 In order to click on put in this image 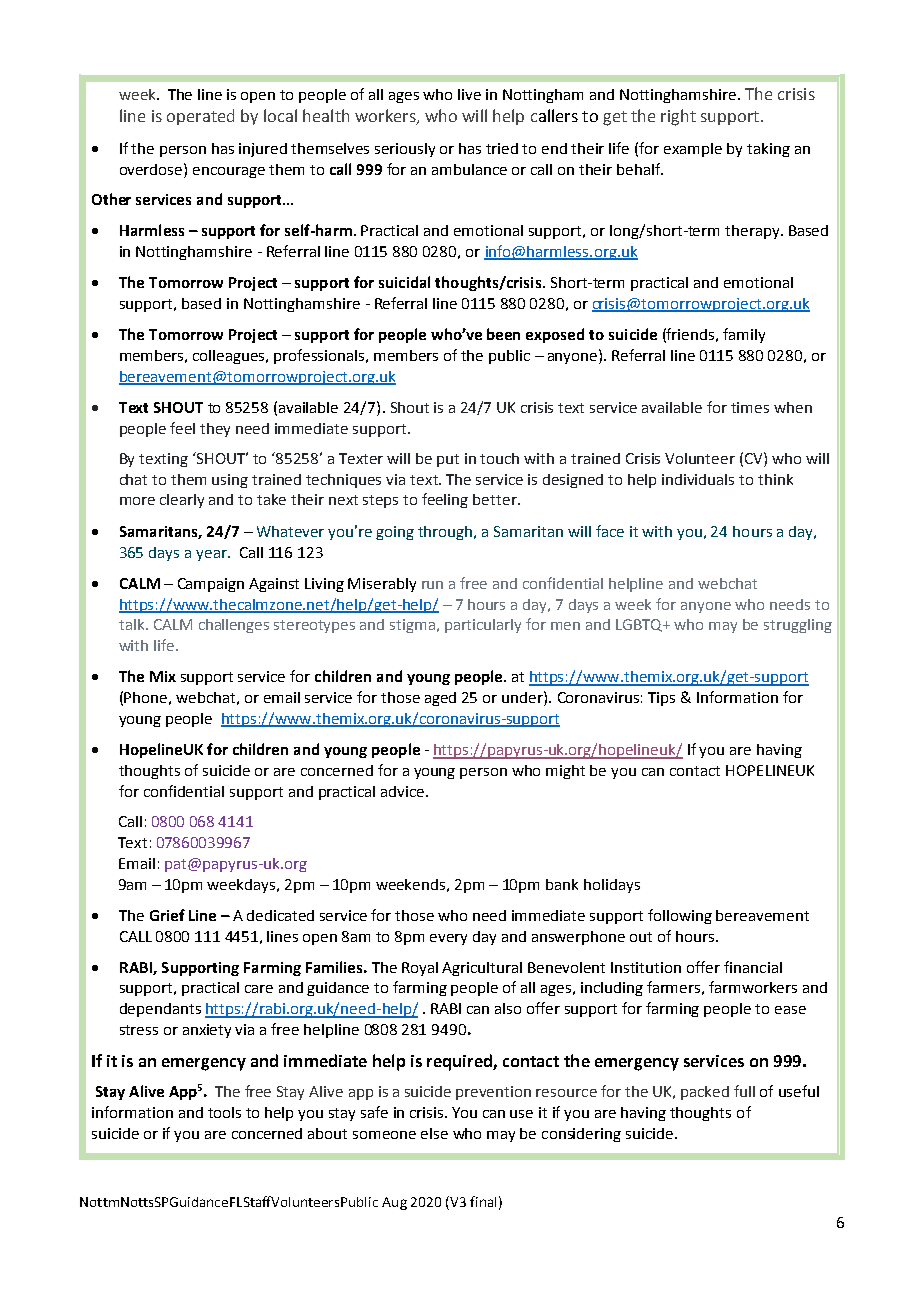, I will do `click(448, 460)`.
